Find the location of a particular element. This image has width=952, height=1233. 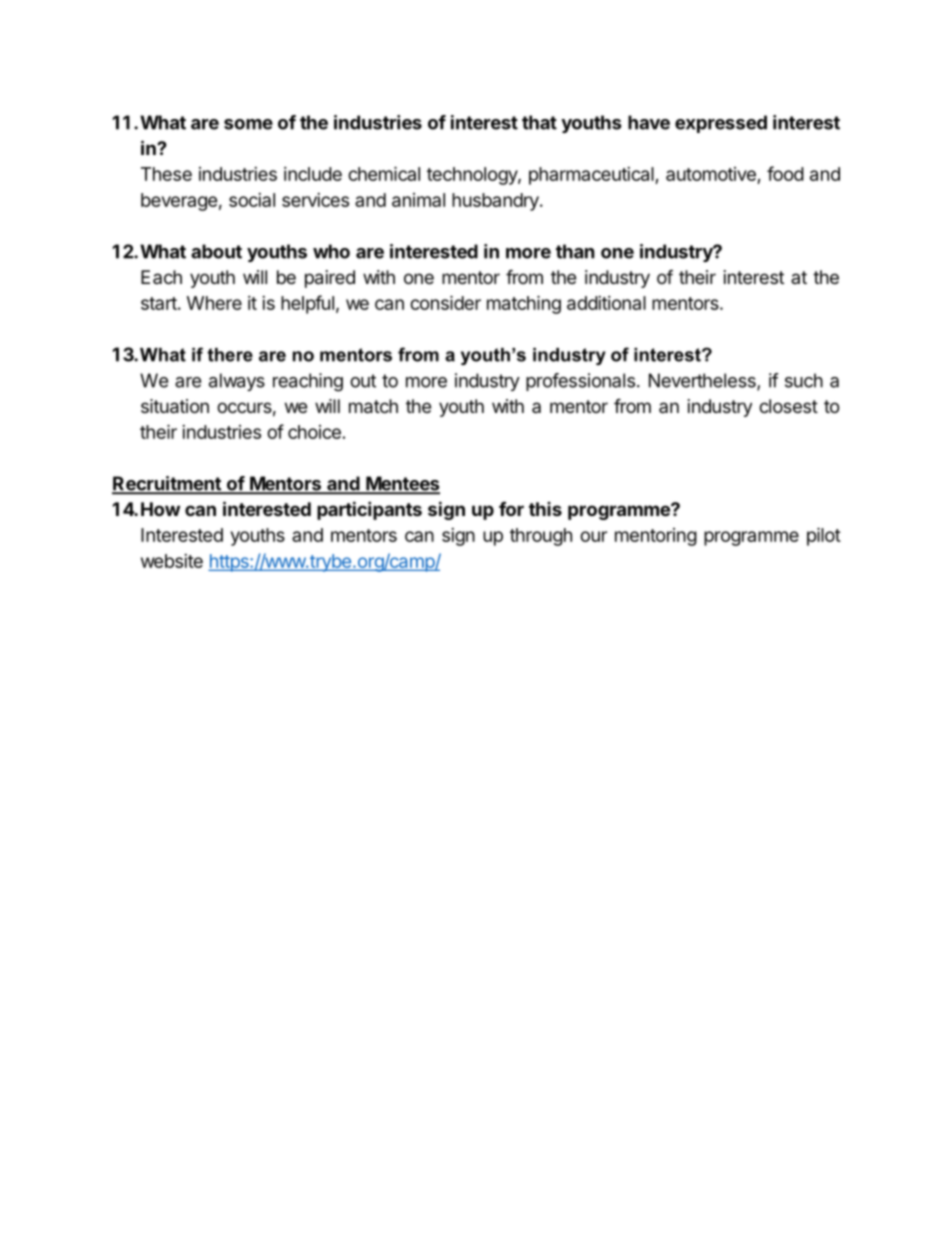

that is located at coordinates (539, 122).
